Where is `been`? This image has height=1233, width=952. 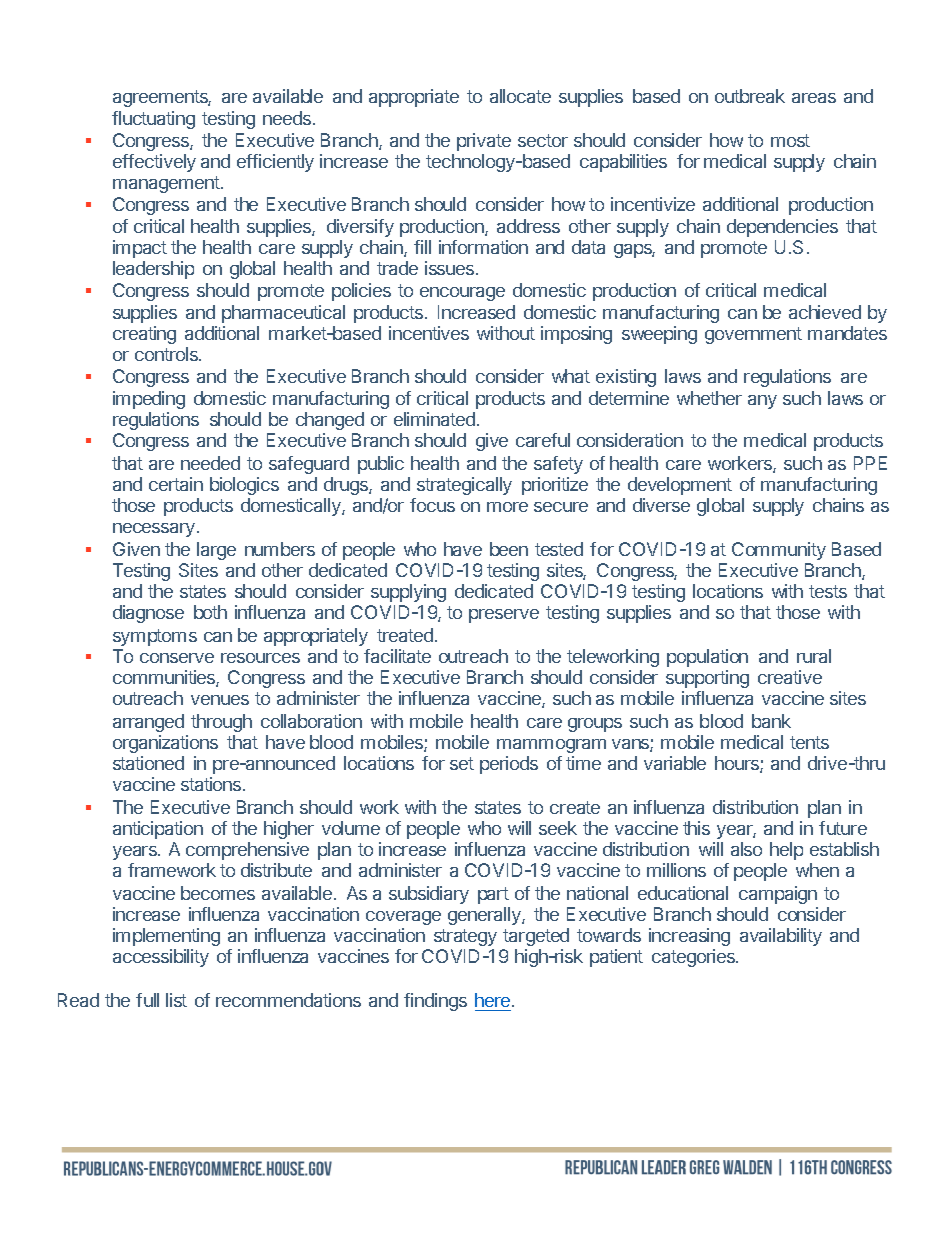 been is located at coordinates (509, 549).
